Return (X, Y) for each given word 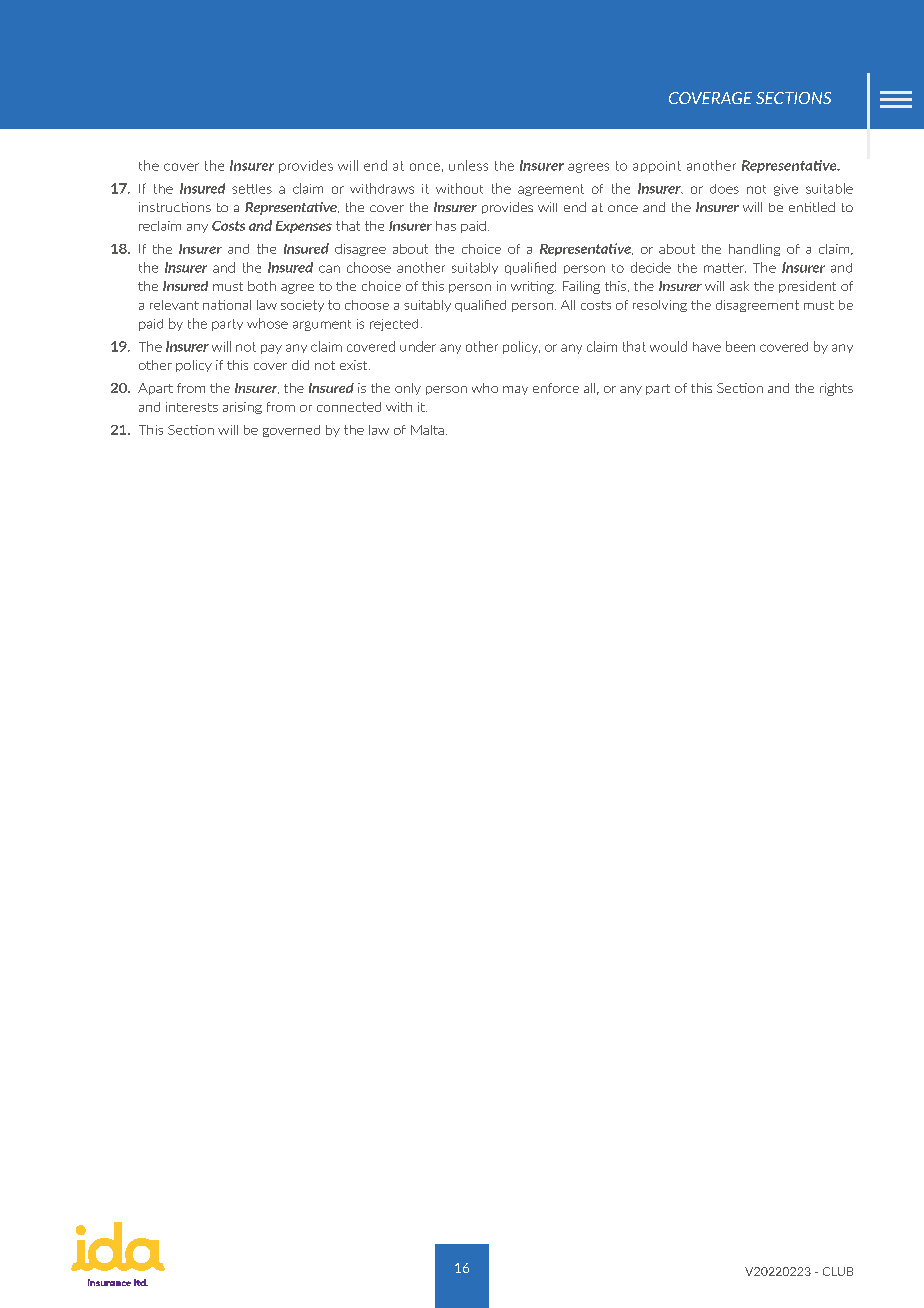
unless (468, 165)
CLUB (838, 1271)
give (786, 190)
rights (836, 389)
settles (252, 189)
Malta (427, 430)
